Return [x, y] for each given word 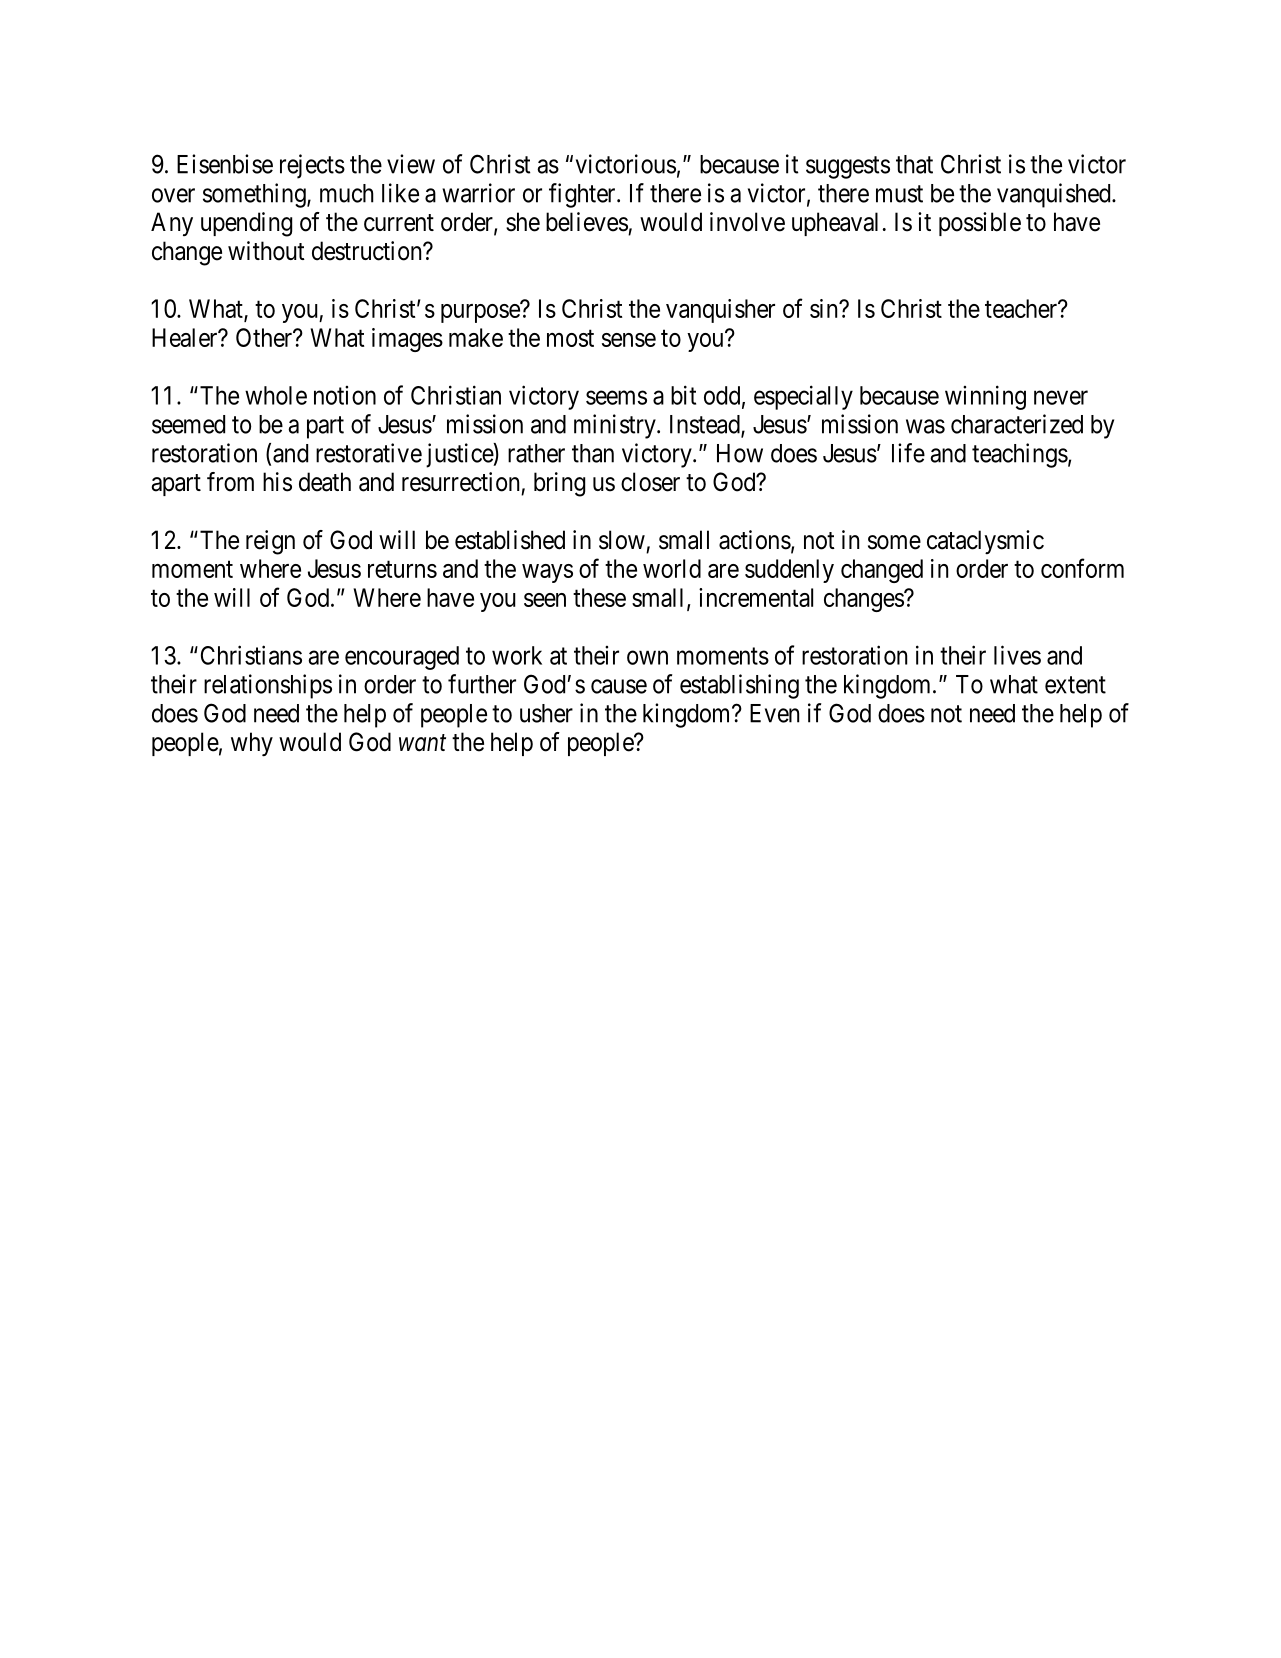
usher [546, 713]
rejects [312, 166]
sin [825, 308]
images [407, 340]
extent [1075, 685]
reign [270, 542]
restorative [369, 453]
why [252, 744]
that [914, 164]
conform [1082, 568]
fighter [583, 195]
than [593, 453]
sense [629, 340]
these [599, 597]
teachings [1020, 455]
